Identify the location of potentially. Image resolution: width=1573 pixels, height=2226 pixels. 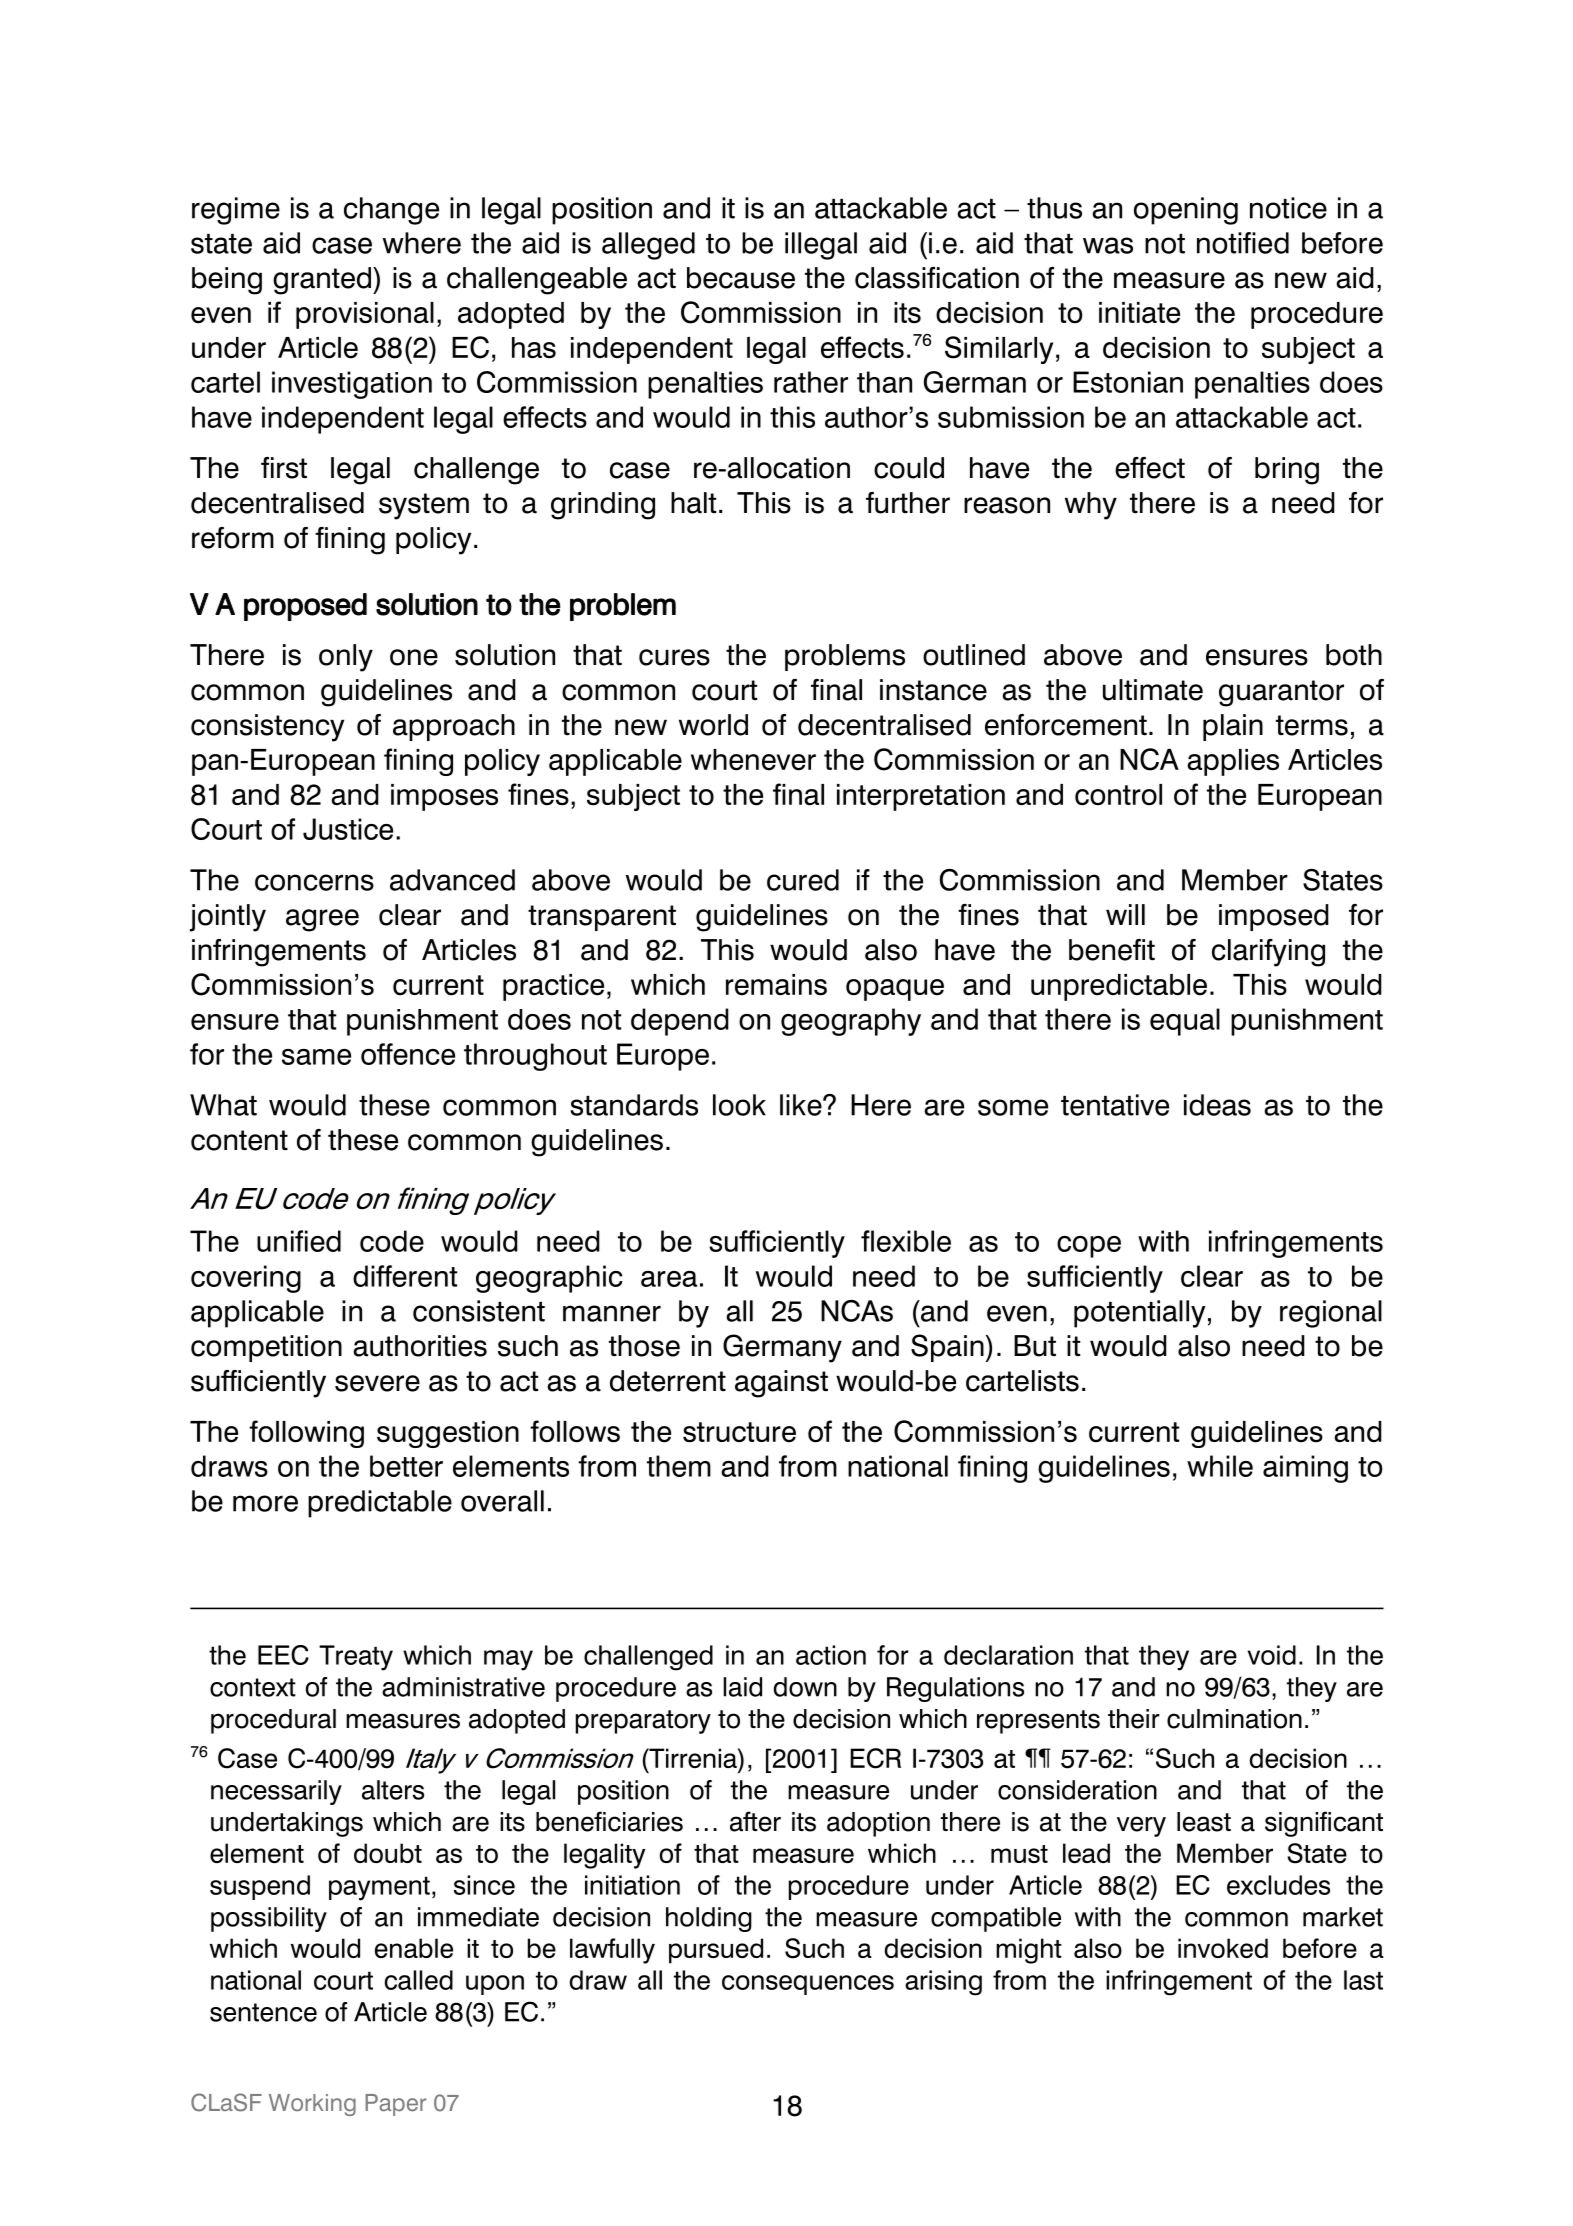
(1140, 1314).
